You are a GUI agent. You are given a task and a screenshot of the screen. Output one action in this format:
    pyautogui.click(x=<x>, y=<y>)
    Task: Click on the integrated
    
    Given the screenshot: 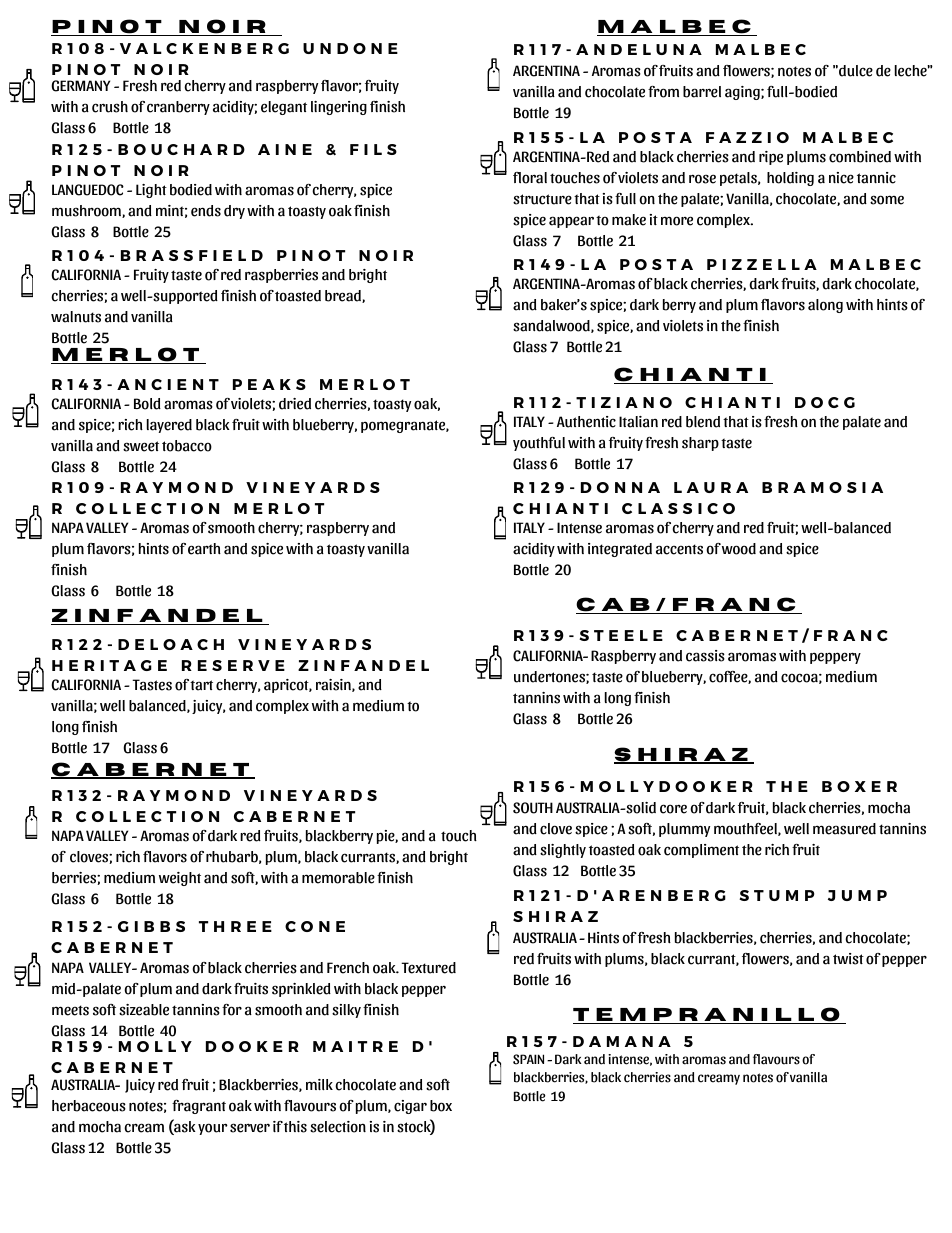 What is the action you would take?
    pyautogui.click(x=620, y=550)
